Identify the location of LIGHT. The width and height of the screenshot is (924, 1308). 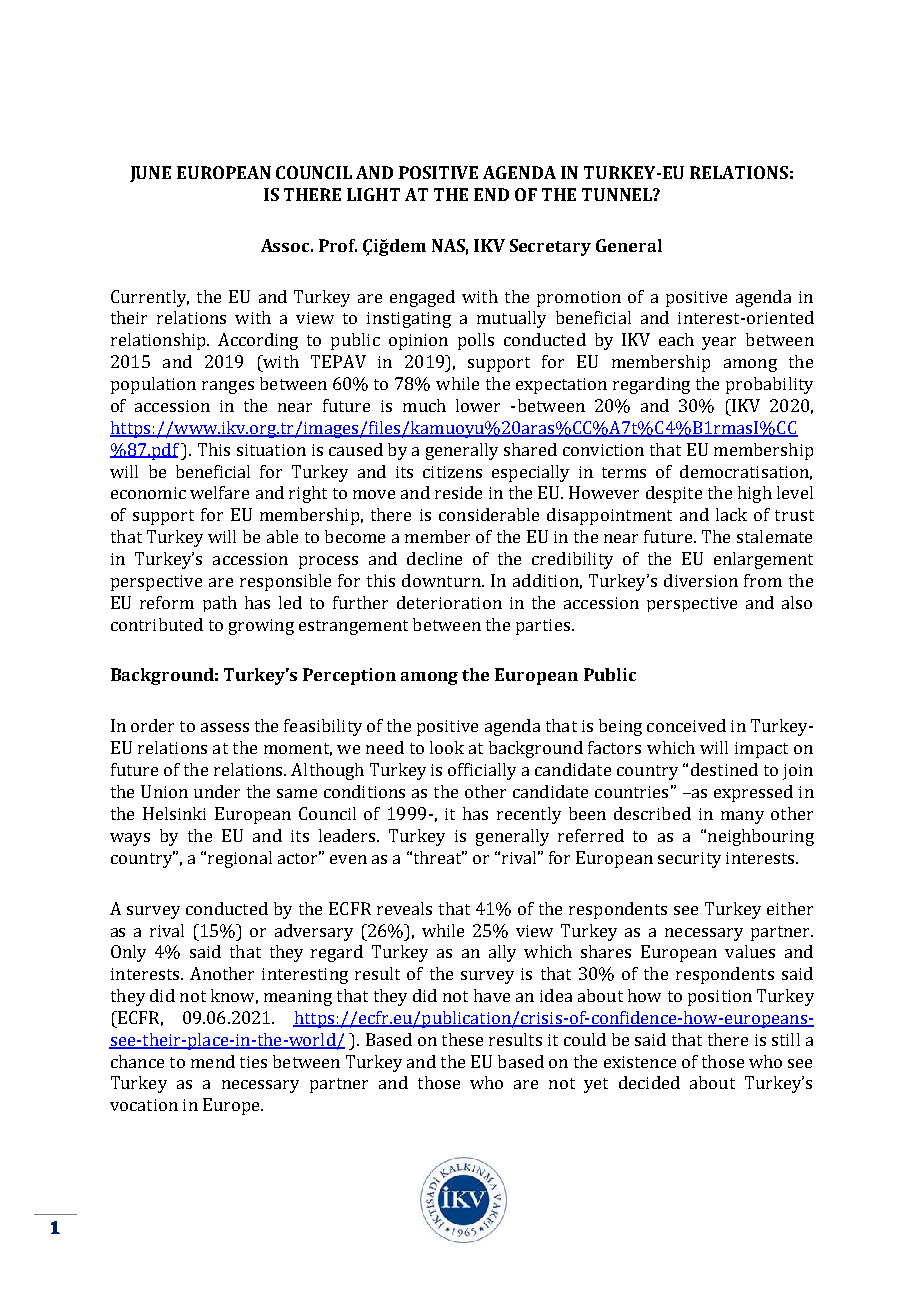
(373, 194).
